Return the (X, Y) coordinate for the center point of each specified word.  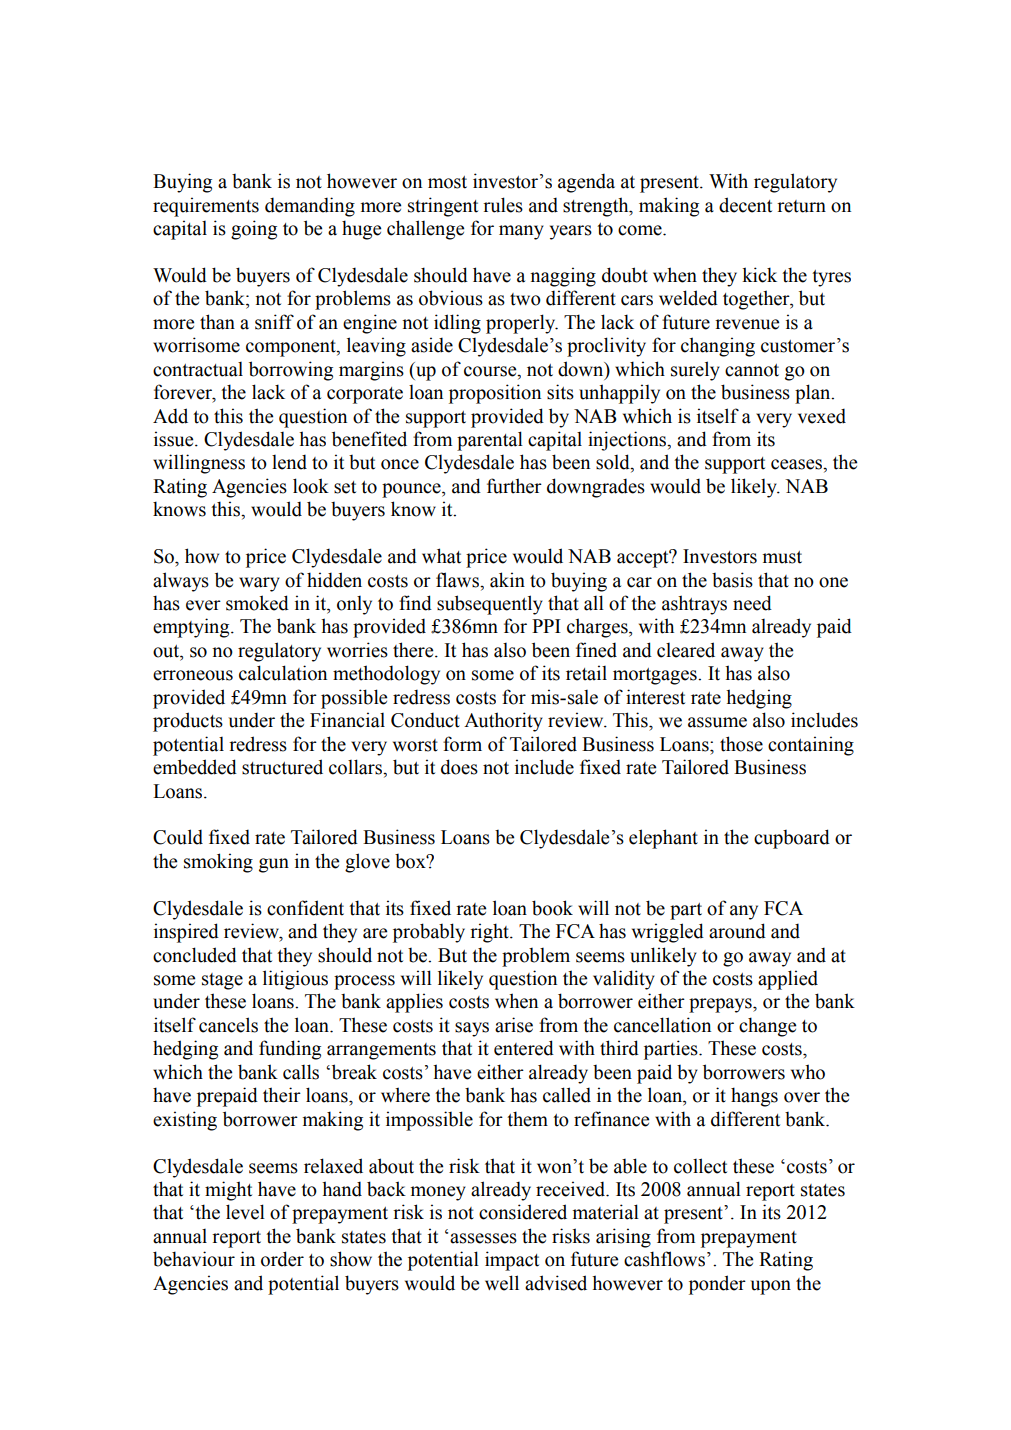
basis (732, 580)
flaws (458, 580)
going (254, 230)
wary (259, 584)
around (737, 931)
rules (503, 205)
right (490, 933)
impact (512, 1261)
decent (745, 205)
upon (771, 1287)
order (282, 1259)
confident (305, 908)
